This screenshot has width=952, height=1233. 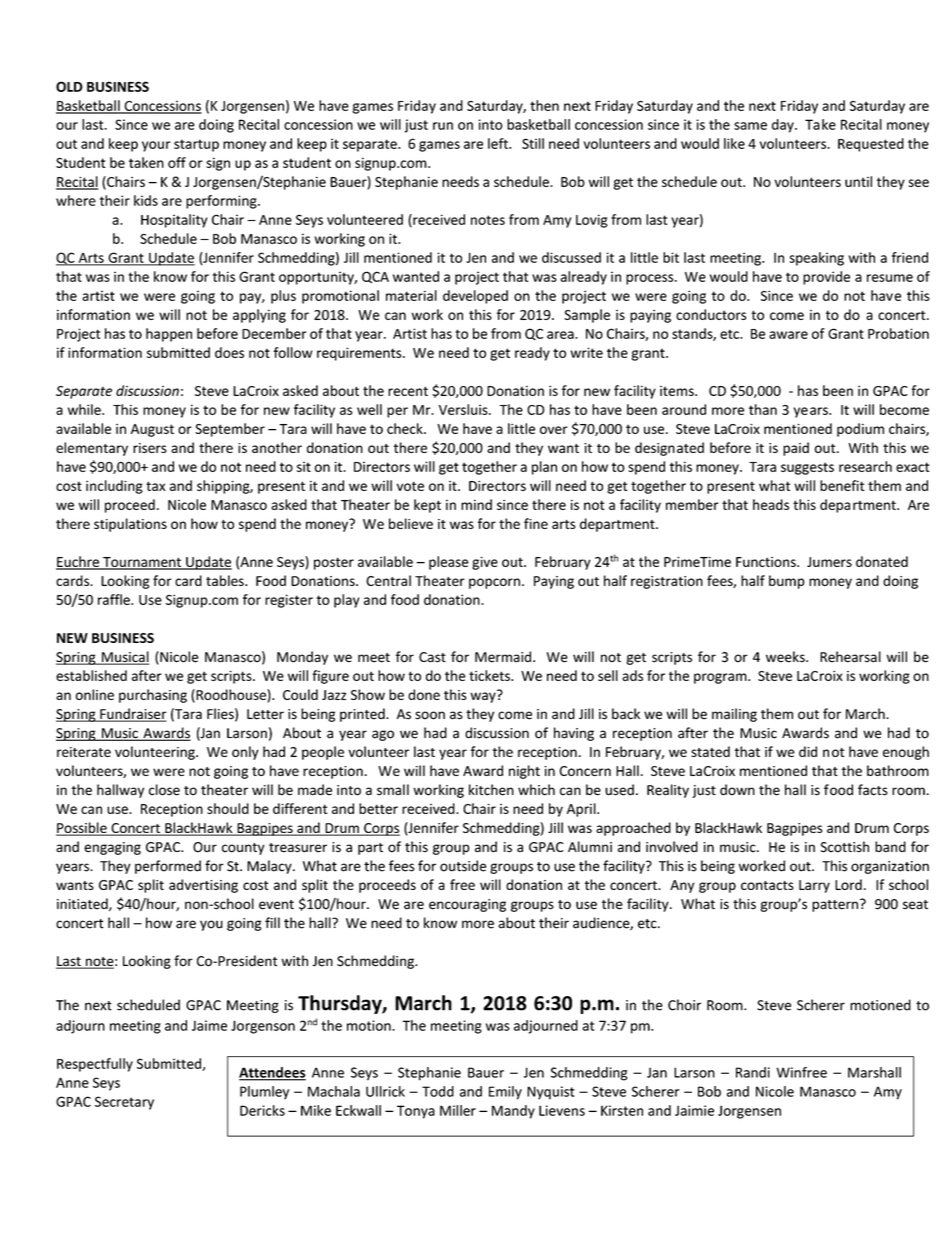 What do you see at coordinates (499, 143) in the screenshot?
I see `left` at bounding box center [499, 143].
